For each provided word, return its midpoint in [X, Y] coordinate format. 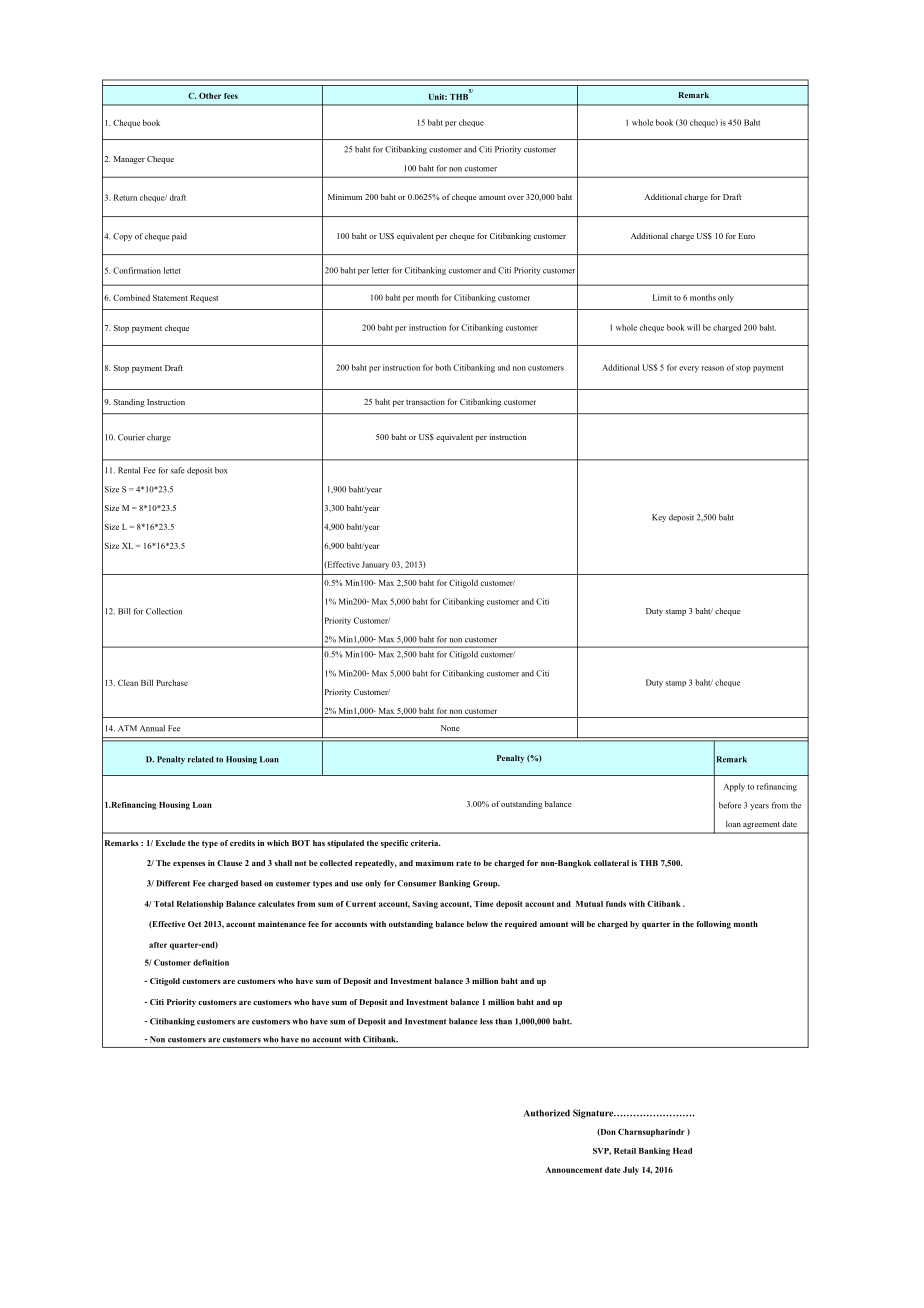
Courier [131, 437]
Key [659, 518]
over [516, 198]
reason [713, 368]
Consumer [416, 883]
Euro [746, 236]
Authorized [547, 1113]
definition [211, 962]
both [443, 367]
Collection [164, 611]
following [714, 925]
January [375, 565]
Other [210, 96]
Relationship [200, 905]
